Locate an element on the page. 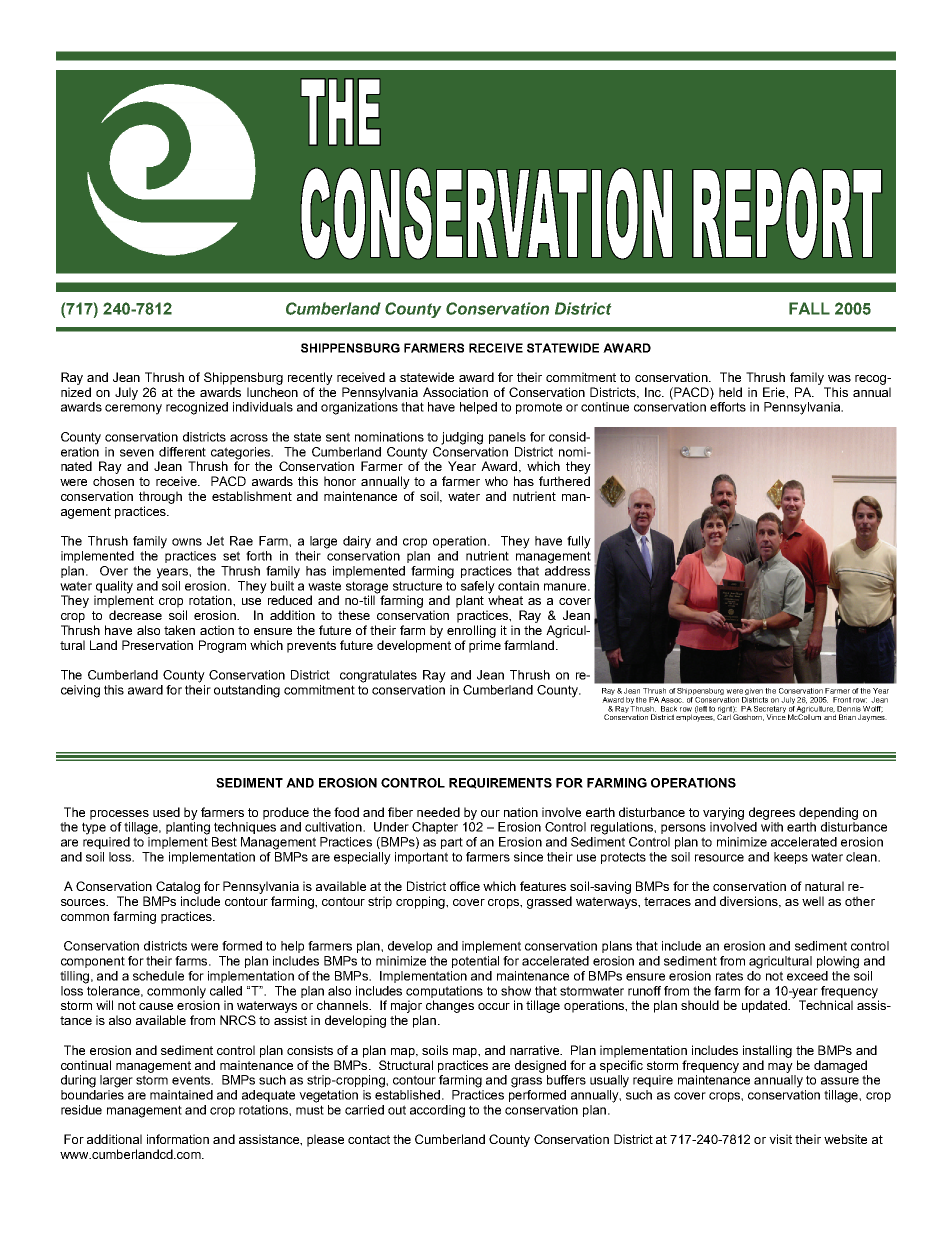 This document has height=1233, width=952. according is located at coordinates (437, 1111).
